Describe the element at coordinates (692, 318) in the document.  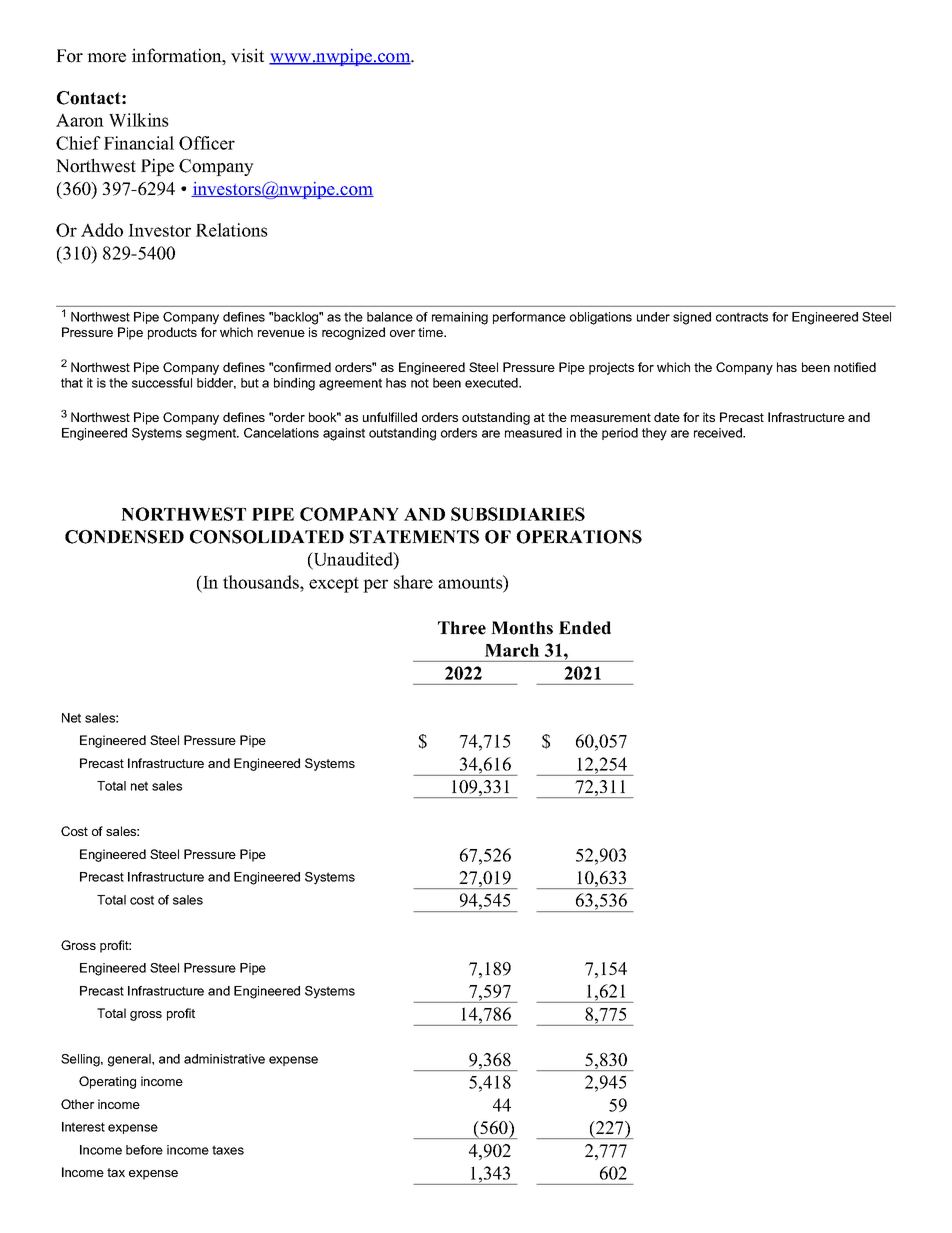
I see `signed` at that location.
